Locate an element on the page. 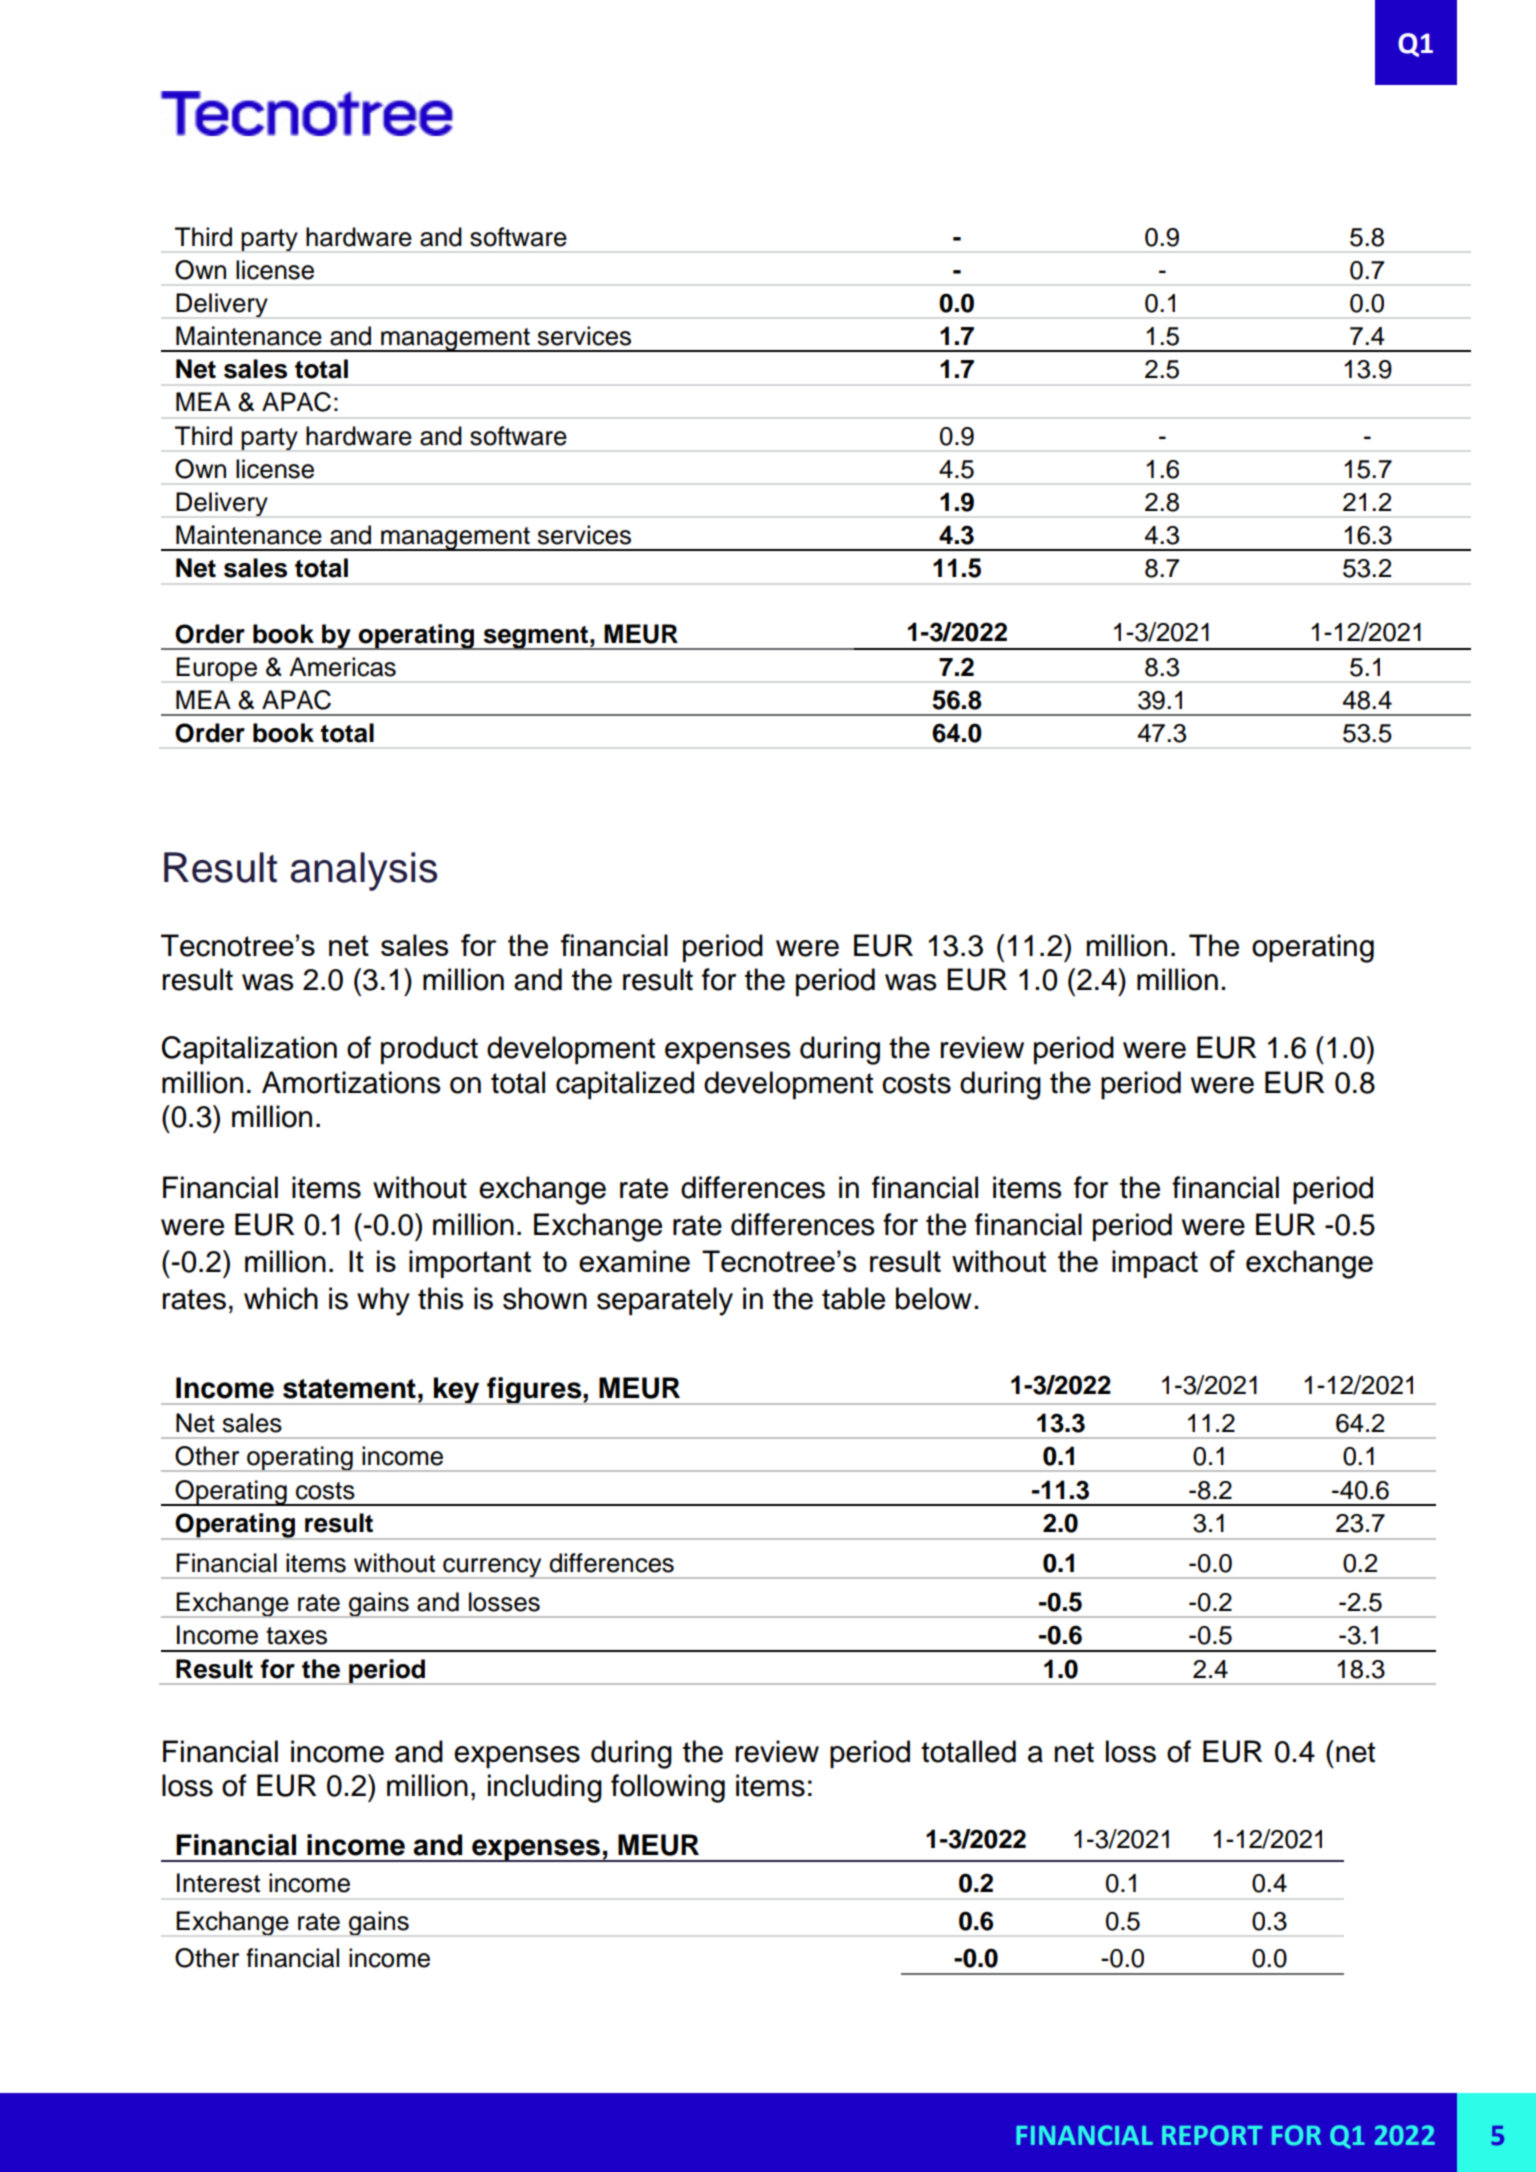  Americas is located at coordinates (342, 667).
